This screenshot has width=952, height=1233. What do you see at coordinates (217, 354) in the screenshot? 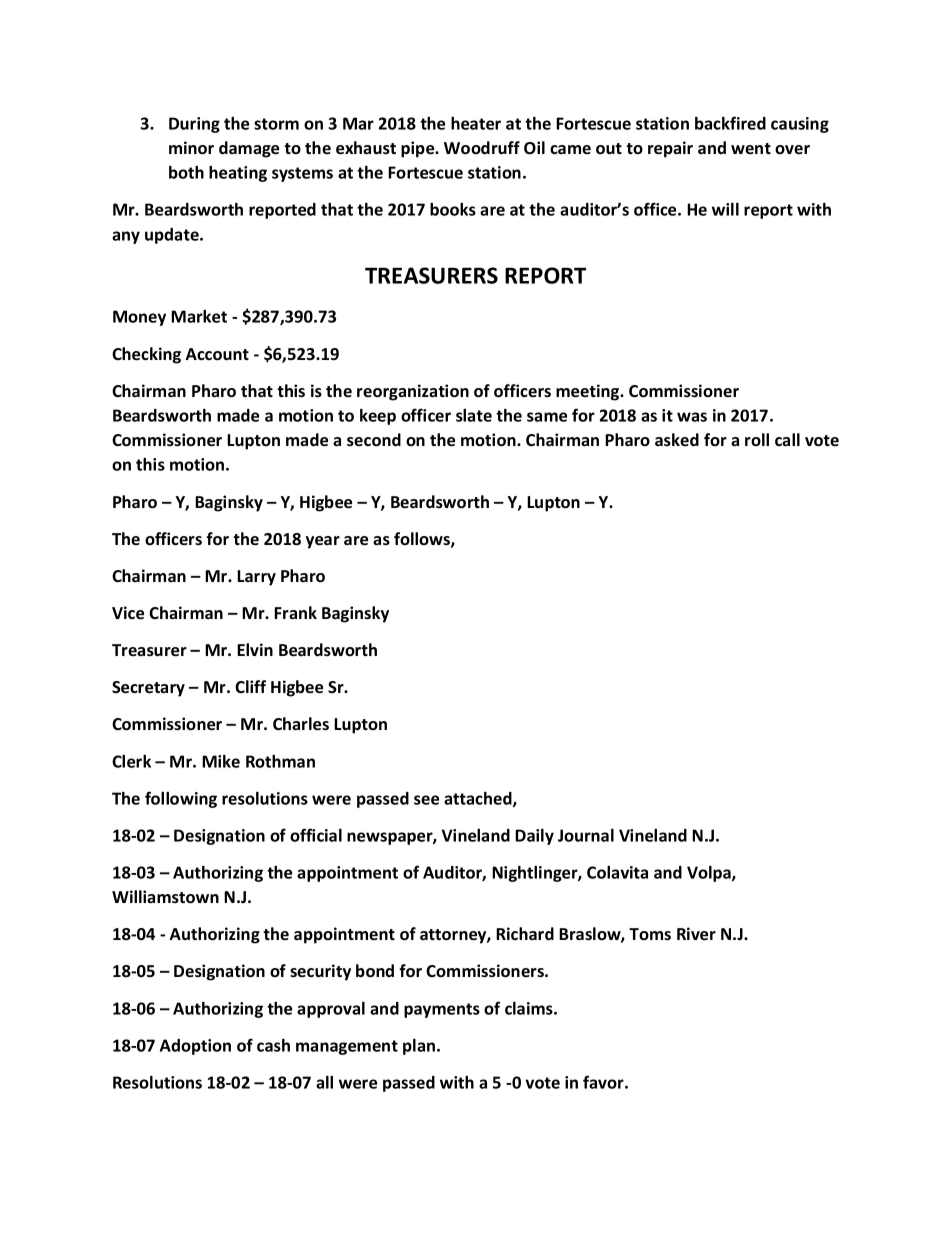
I see `Account` at bounding box center [217, 354].
